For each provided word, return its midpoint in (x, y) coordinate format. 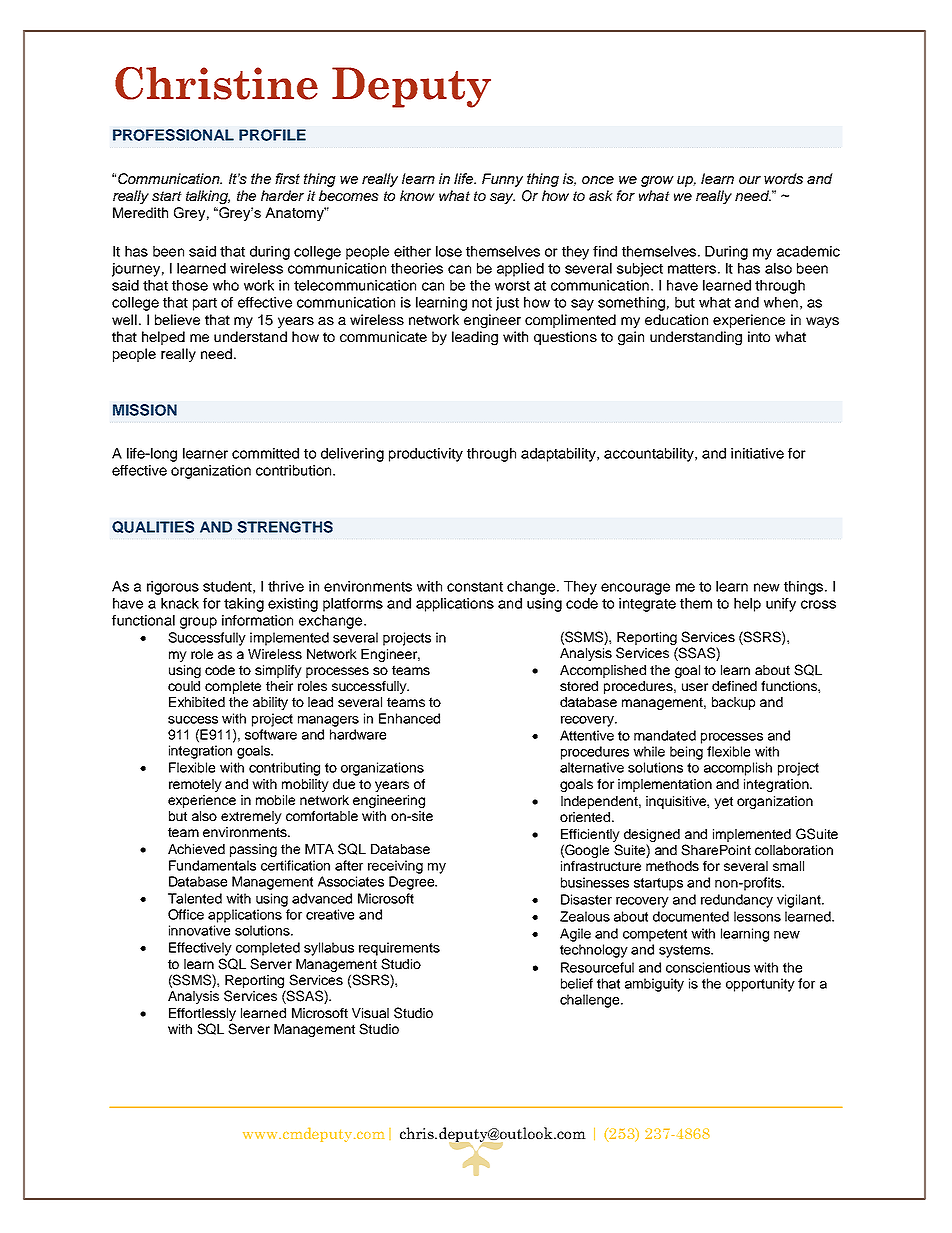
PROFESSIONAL (173, 135)
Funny (502, 180)
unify (781, 605)
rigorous (173, 588)
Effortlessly (202, 1016)
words (783, 178)
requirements (399, 949)
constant (475, 587)
